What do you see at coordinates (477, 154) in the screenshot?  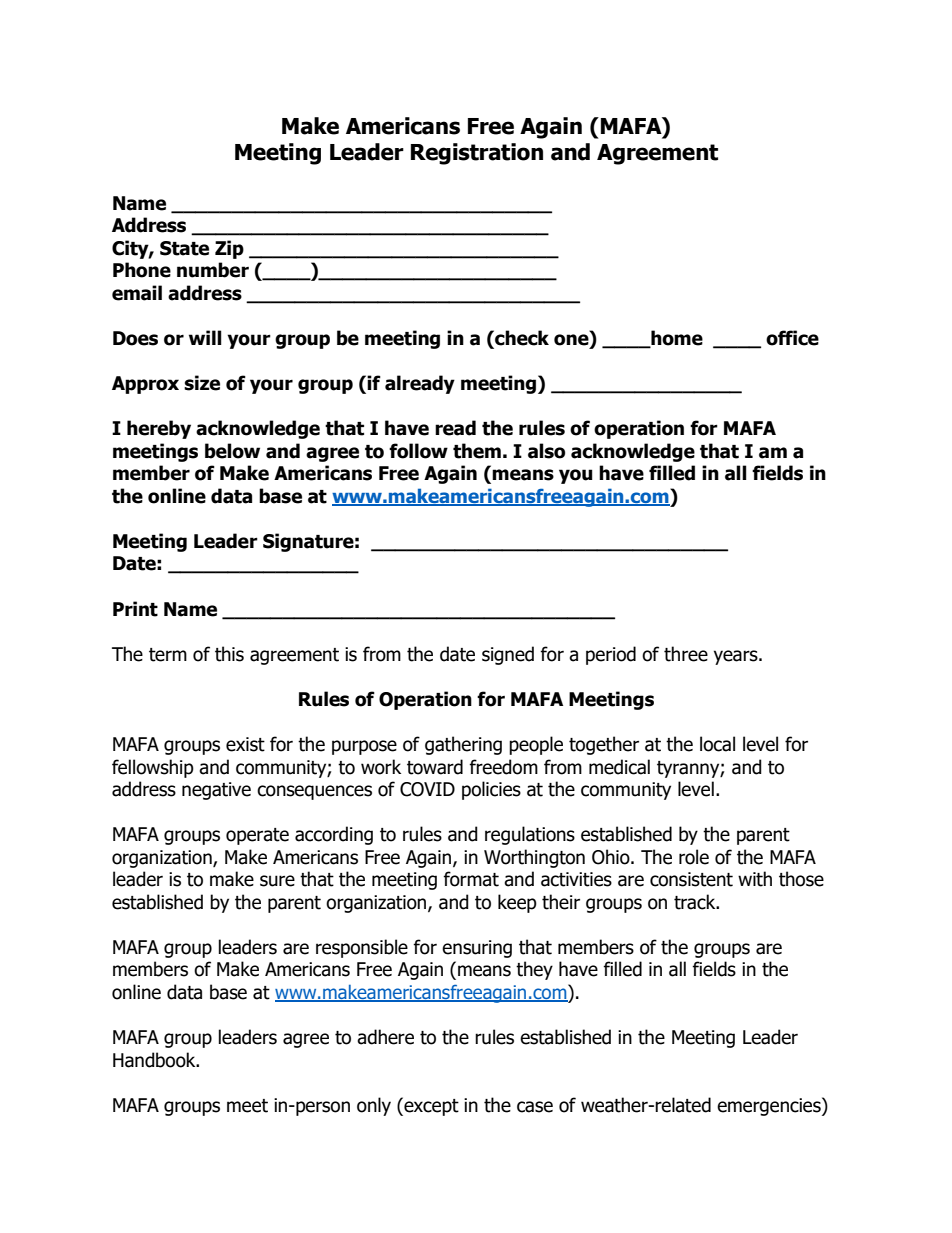 I see `Registration` at bounding box center [477, 154].
